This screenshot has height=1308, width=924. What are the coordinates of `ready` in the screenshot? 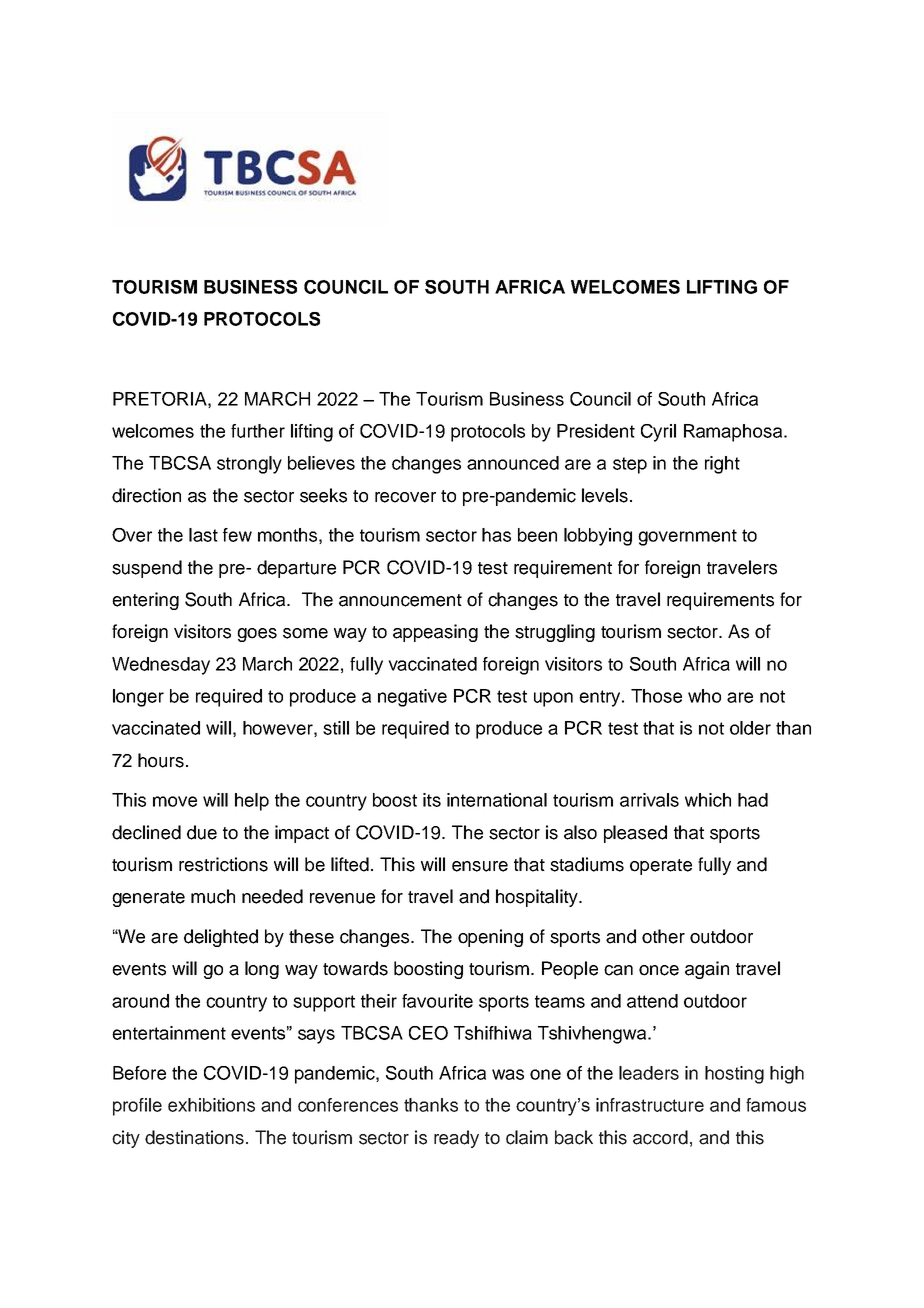 It's located at (456, 1139).
